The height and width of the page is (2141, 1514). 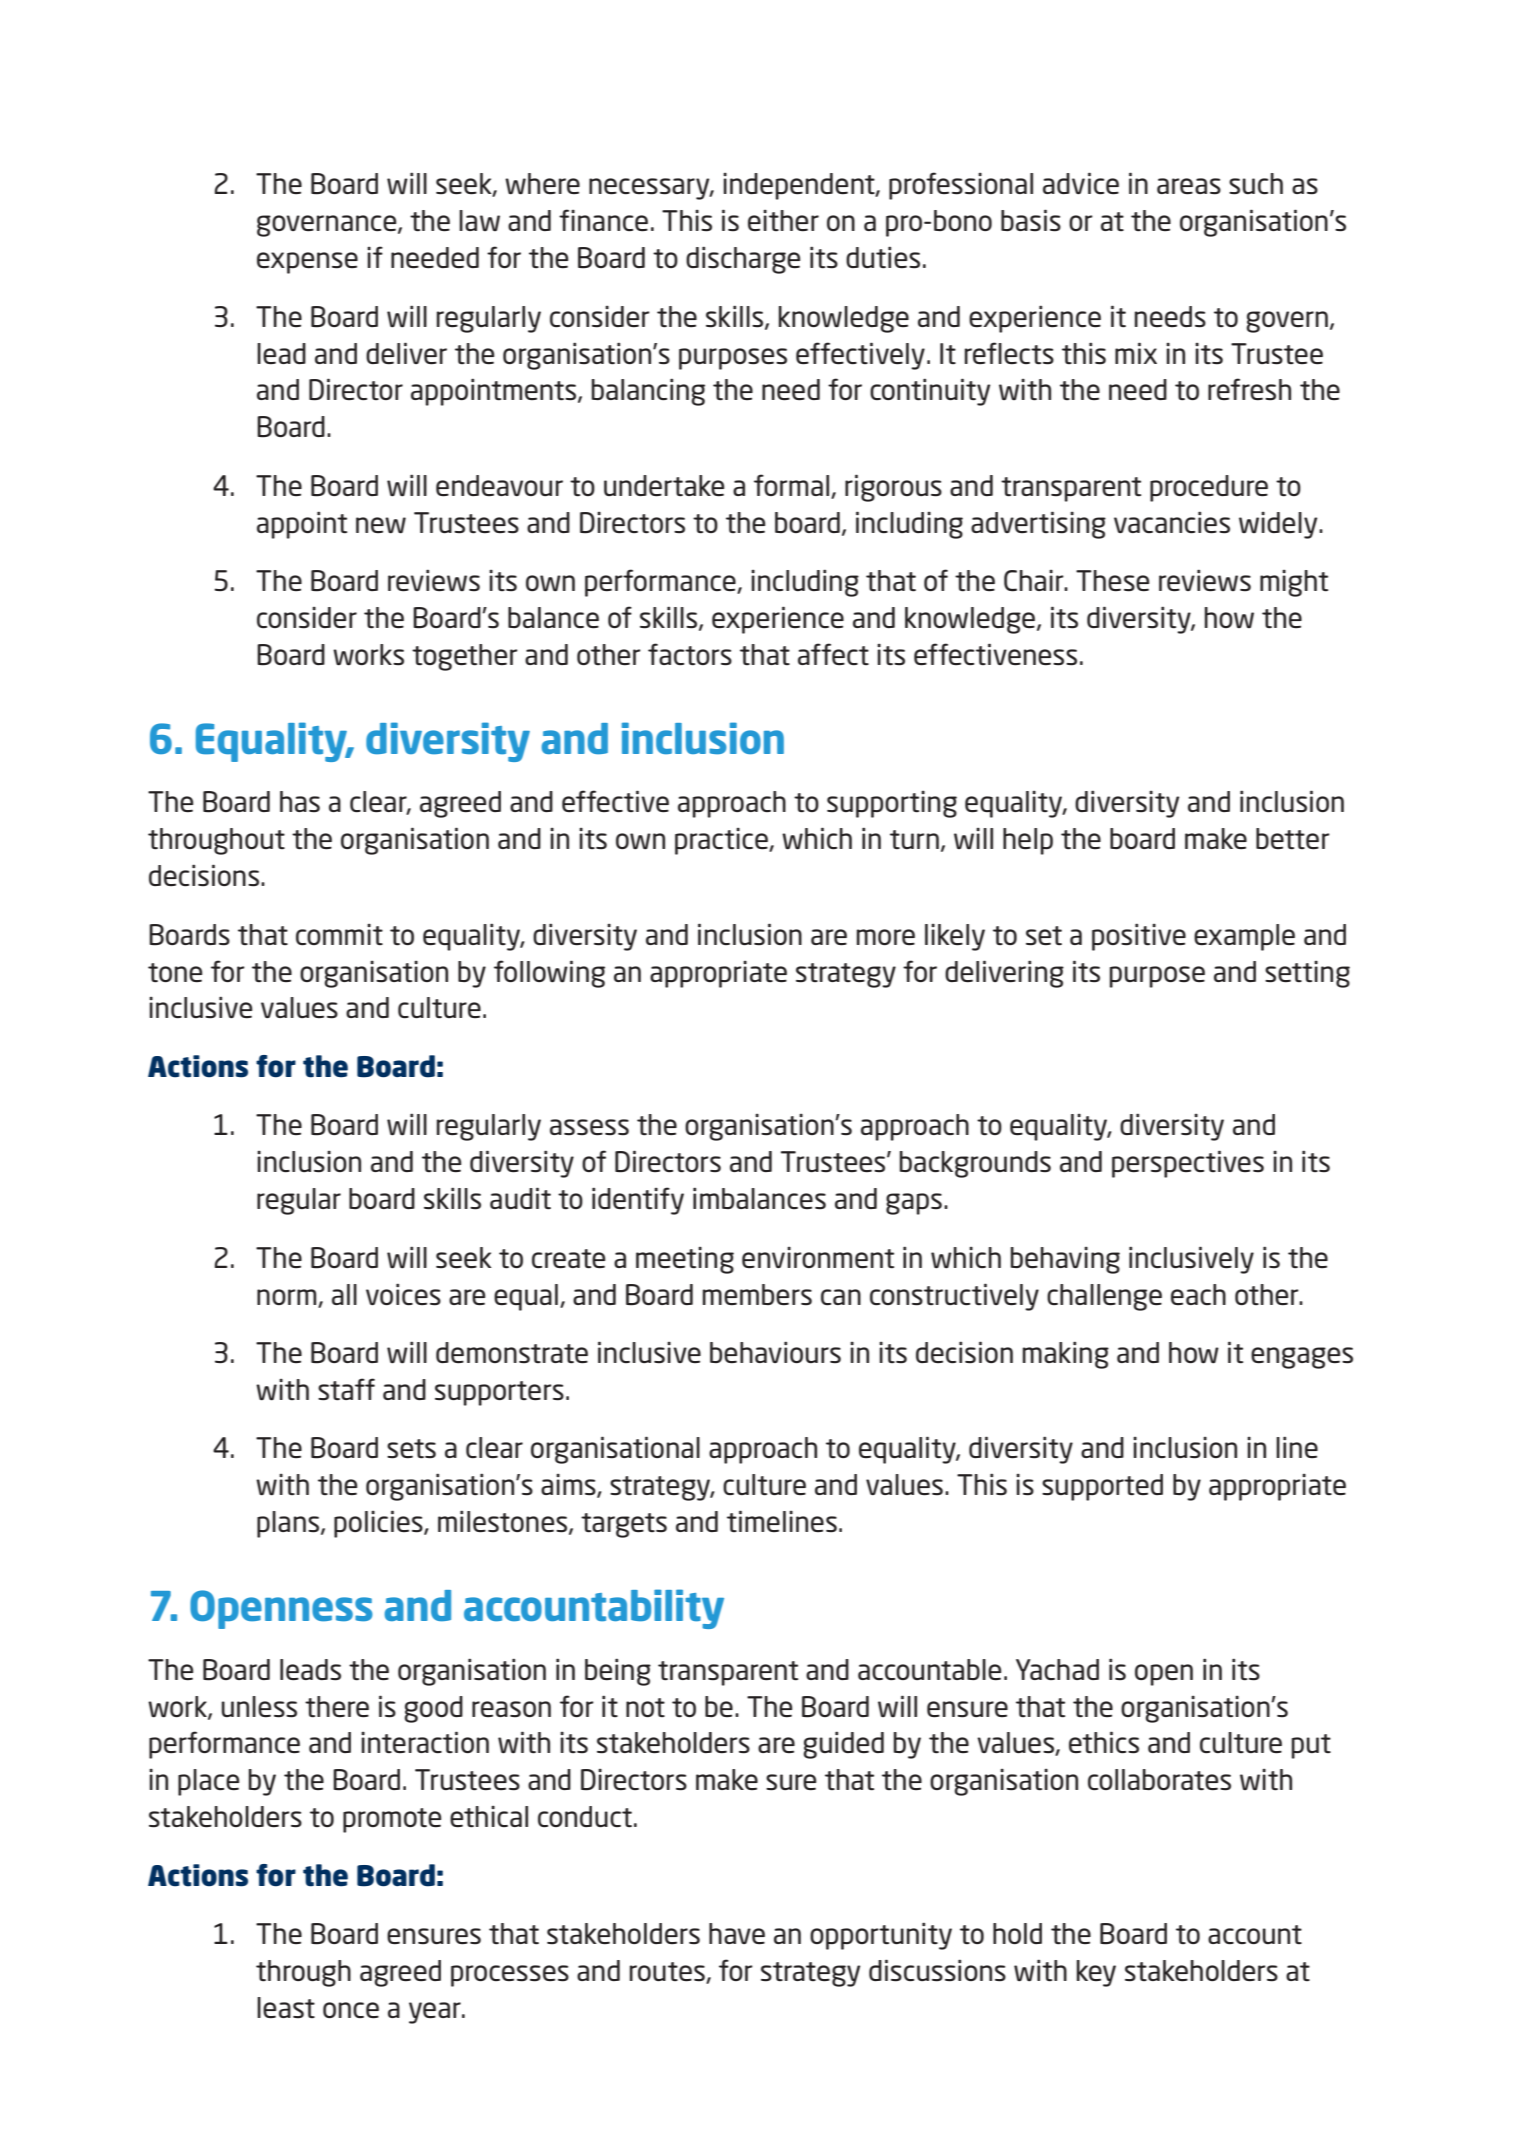 What do you see at coordinates (1189, 186) in the page?
I see `areas` at bounding box center [1189, 186].
